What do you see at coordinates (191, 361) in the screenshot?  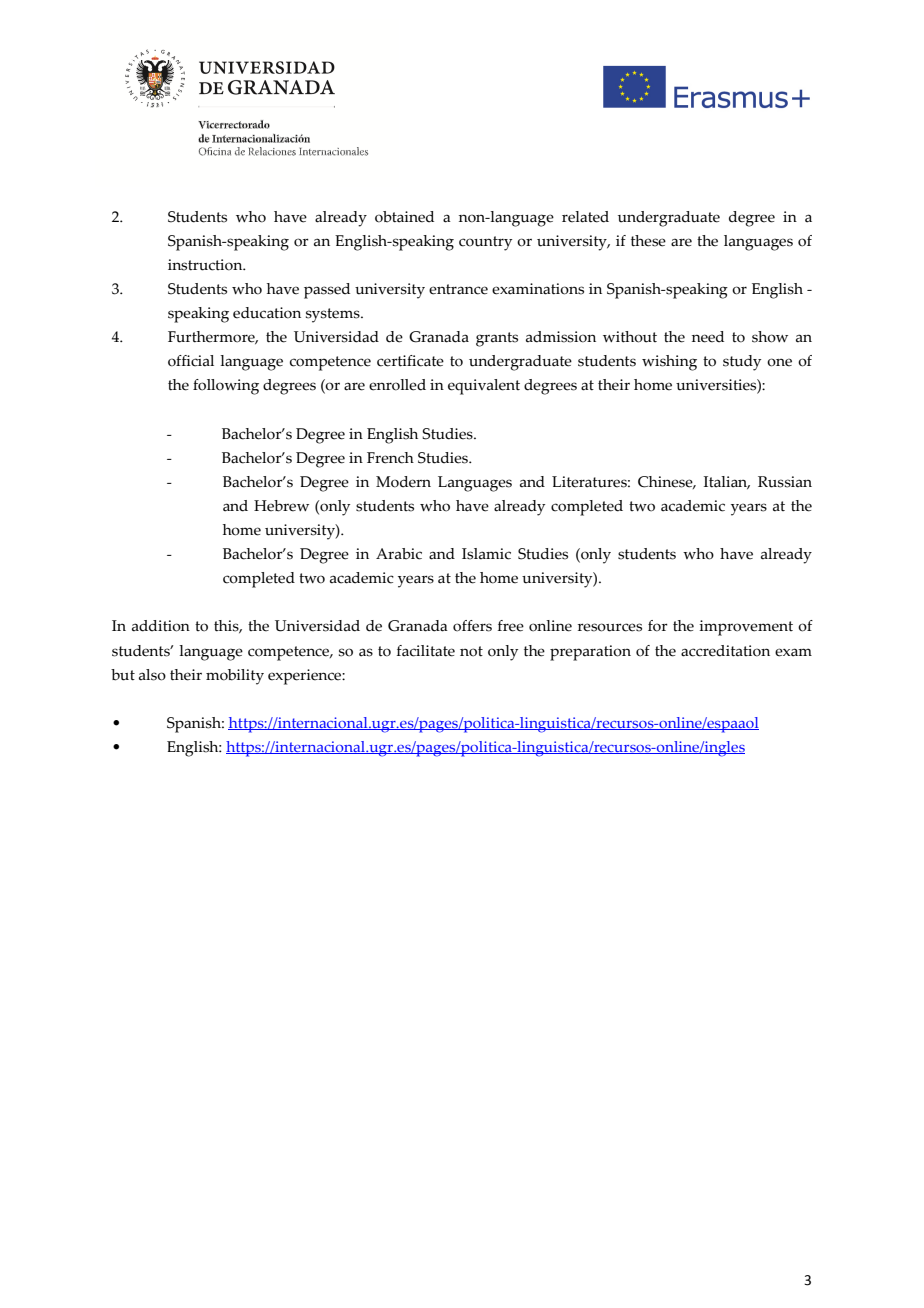 I see `official` at bounding box center [191, 361].
